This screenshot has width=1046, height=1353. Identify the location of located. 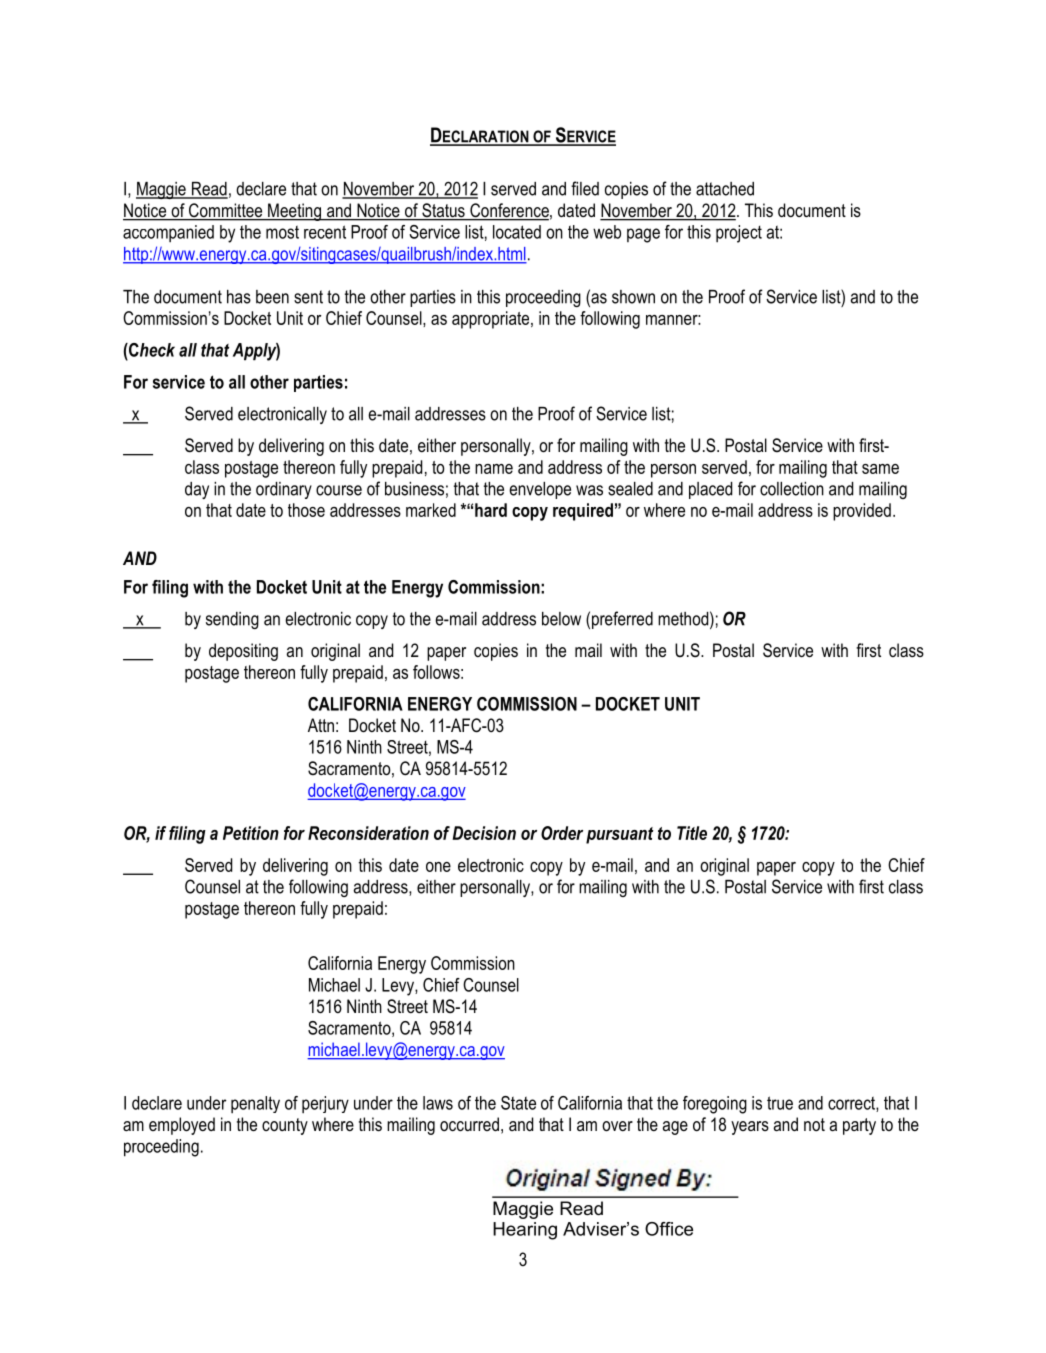
(517, 232).
